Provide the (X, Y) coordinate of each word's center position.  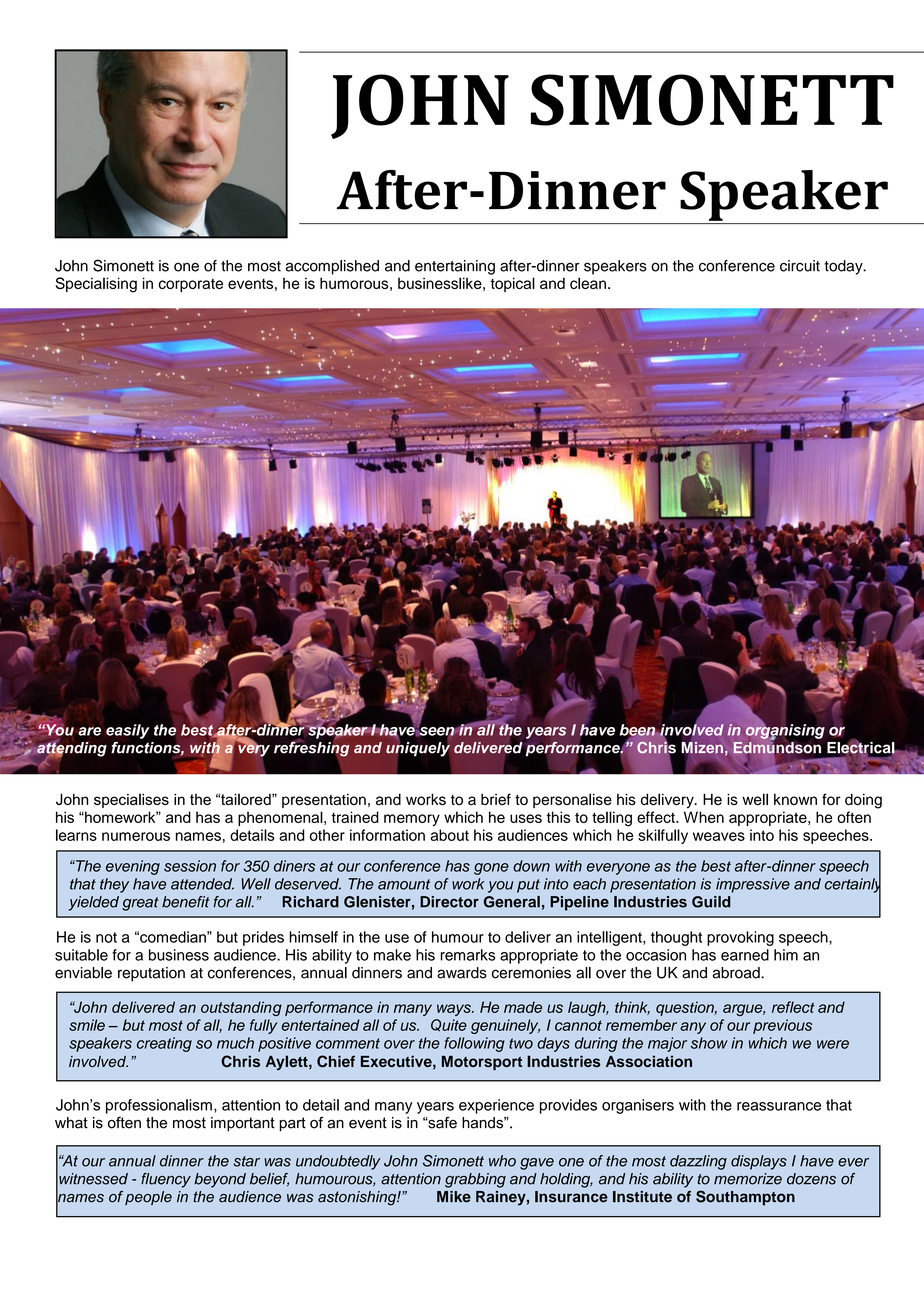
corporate (191, 285)
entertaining (455, 267)
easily (128, 731)
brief (496, 799)
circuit (800, 266)
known (795, 799)
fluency (166, 1180)
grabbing (475, 1180)
